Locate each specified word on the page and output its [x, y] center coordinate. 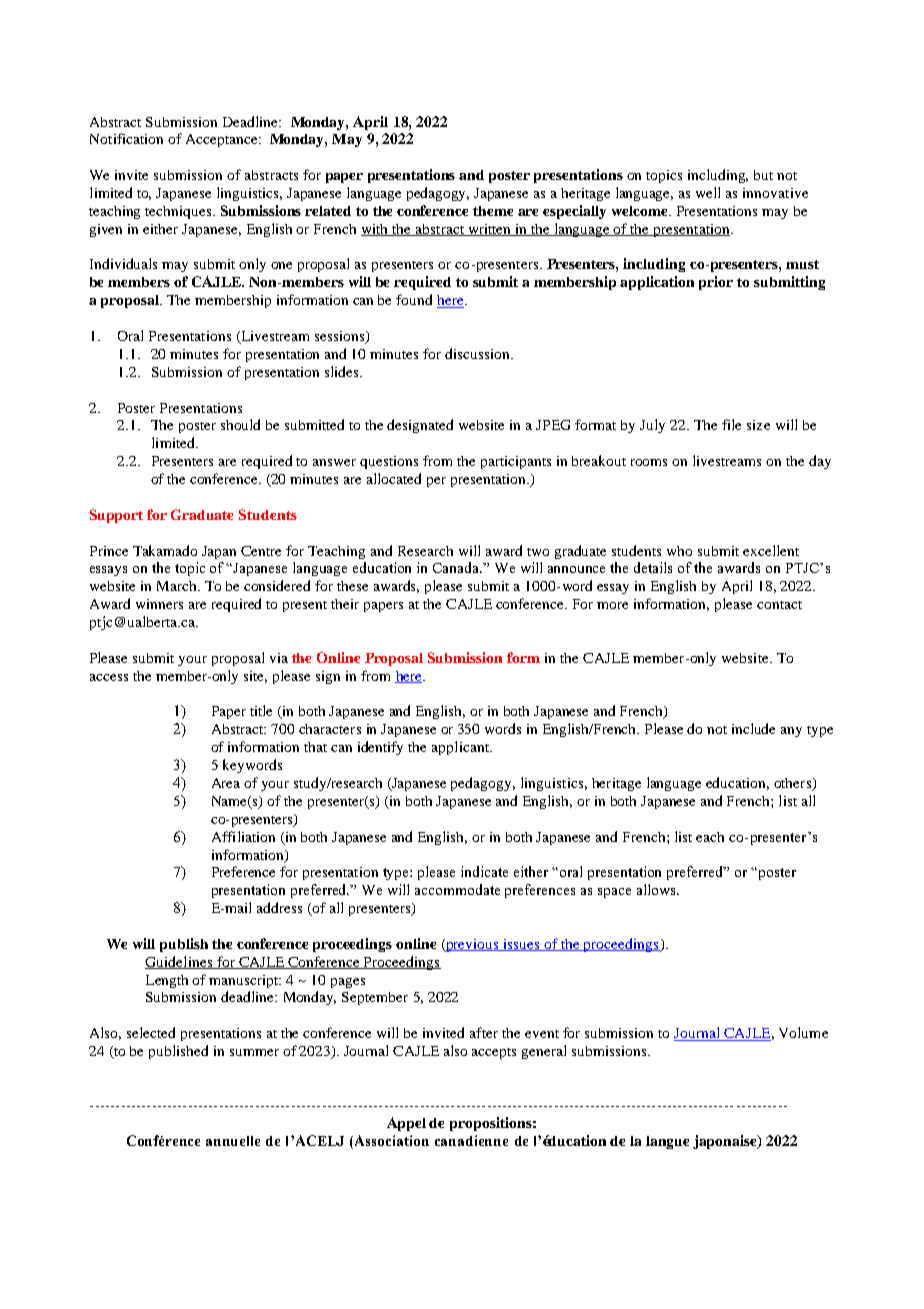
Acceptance [223, 140]
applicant [461, 748]
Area [226, 783]
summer [254, 1052]
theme [493, 211]
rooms [649, 462]
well [708, 192]
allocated [394, 478]
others [793, 784]
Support [116, 516]
